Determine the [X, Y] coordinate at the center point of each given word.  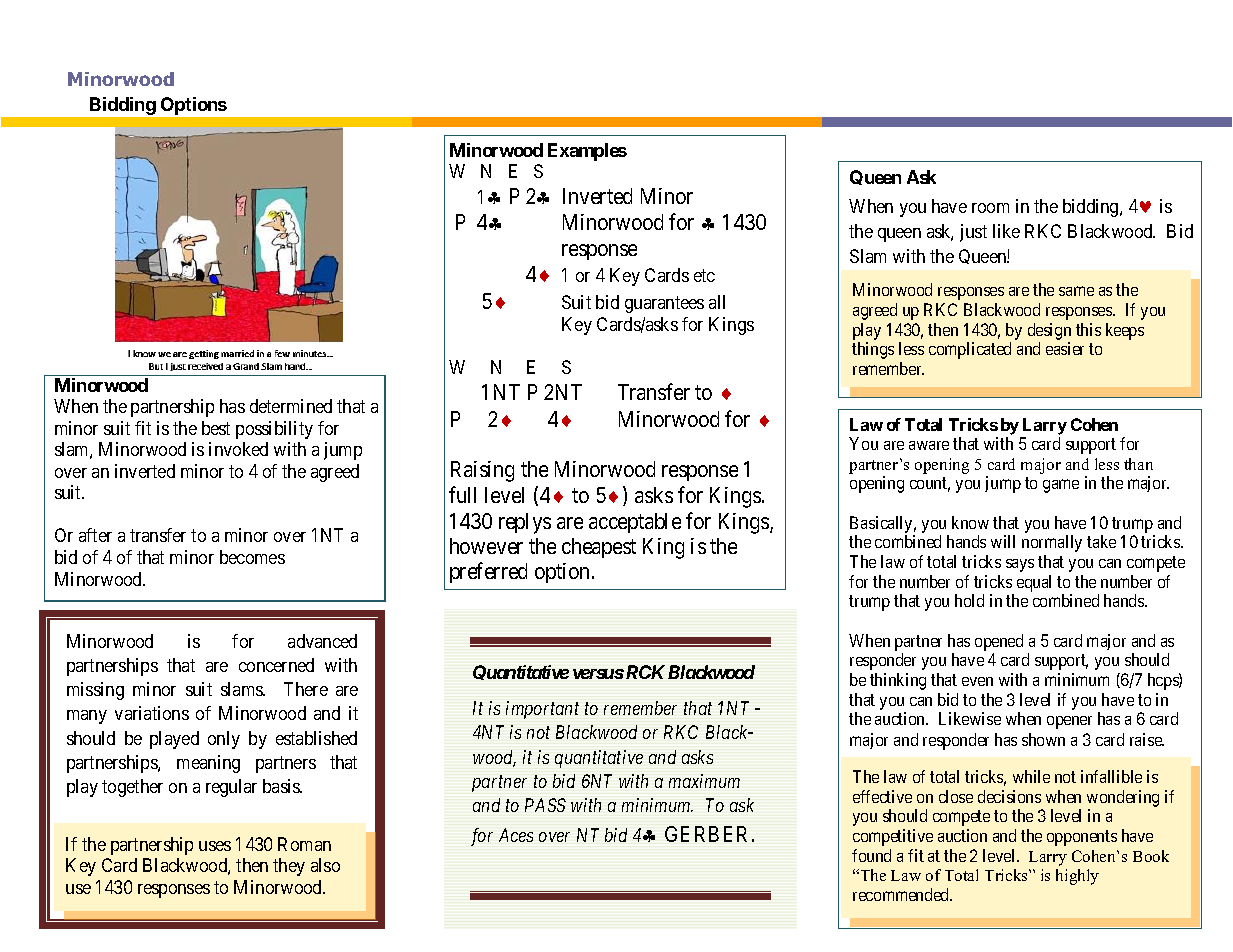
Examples [587, 152]
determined [291, 406]
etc [704, 275]
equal [1034, 583]
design [1049, 331]
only [224, 740]
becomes [252, 557]
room [990, 208]
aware [929, 445]
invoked [238, 449]
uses [215, 846]
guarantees [664, 304]
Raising [482, 471]
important [542, 710]
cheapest [599, 548]
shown [1043, 739]
